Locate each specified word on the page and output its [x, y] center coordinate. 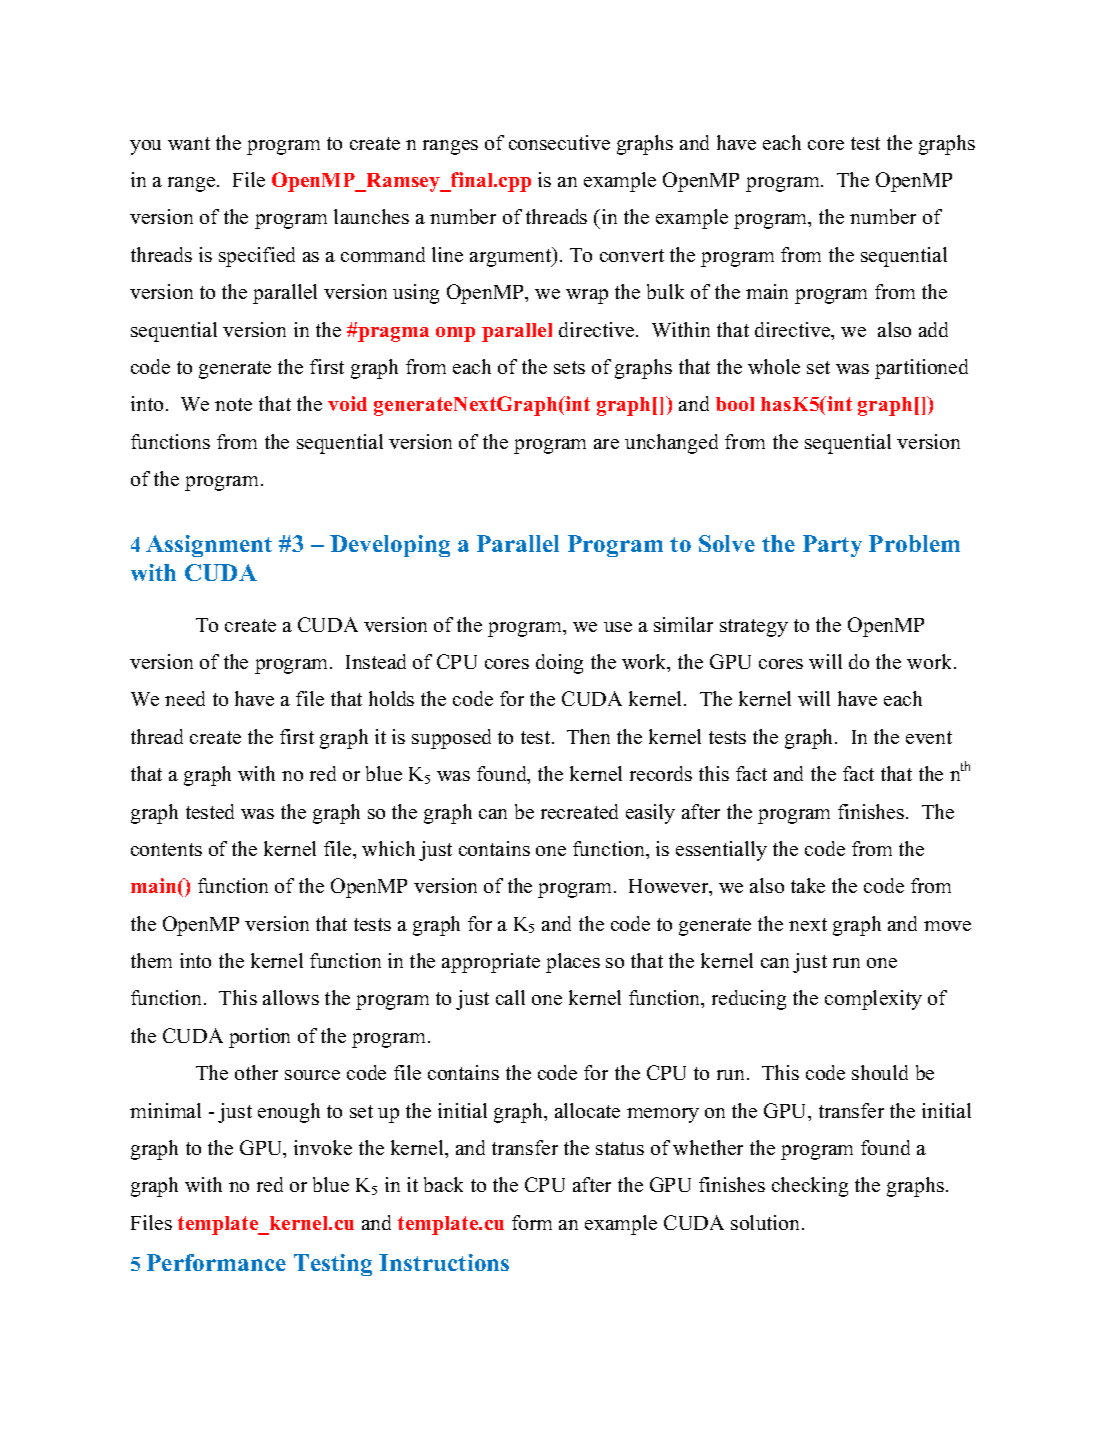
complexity [873, 1000]
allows [291, 997]
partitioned [921, 369]
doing [559, 664]
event [929, 737]
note [233, 404]
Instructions [444, 1262]
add [933, 329]
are [606, 444]
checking [810, 1187]
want [189, 143]
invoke [323, 1147]
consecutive [559, 142]
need [185, 698]
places [573, 963]
